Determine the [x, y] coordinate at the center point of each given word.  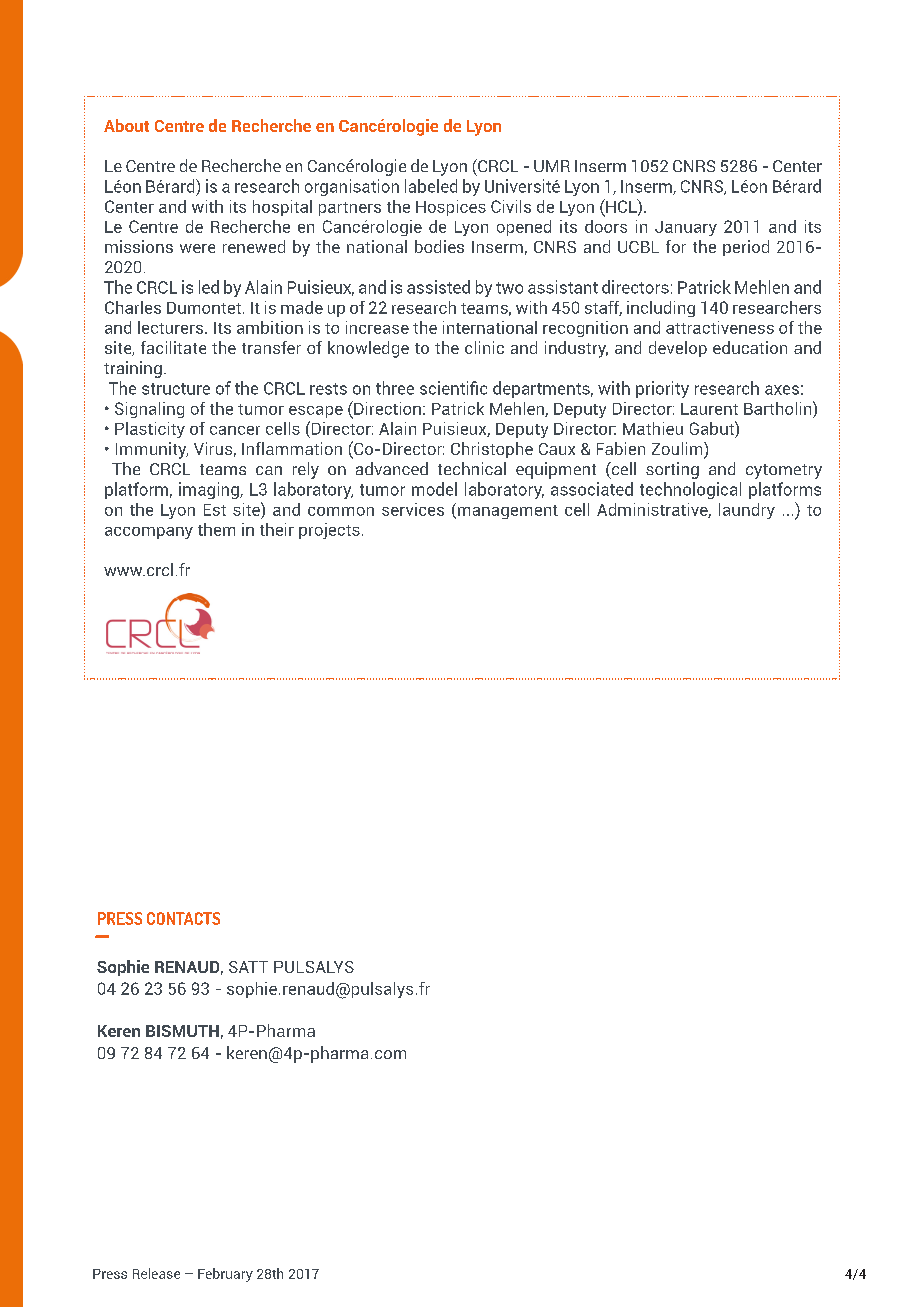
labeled [431, 186]
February [225, 1275]
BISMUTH [182, 1031]
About [126, 125]
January [686, 228]
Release [156, 1273]
